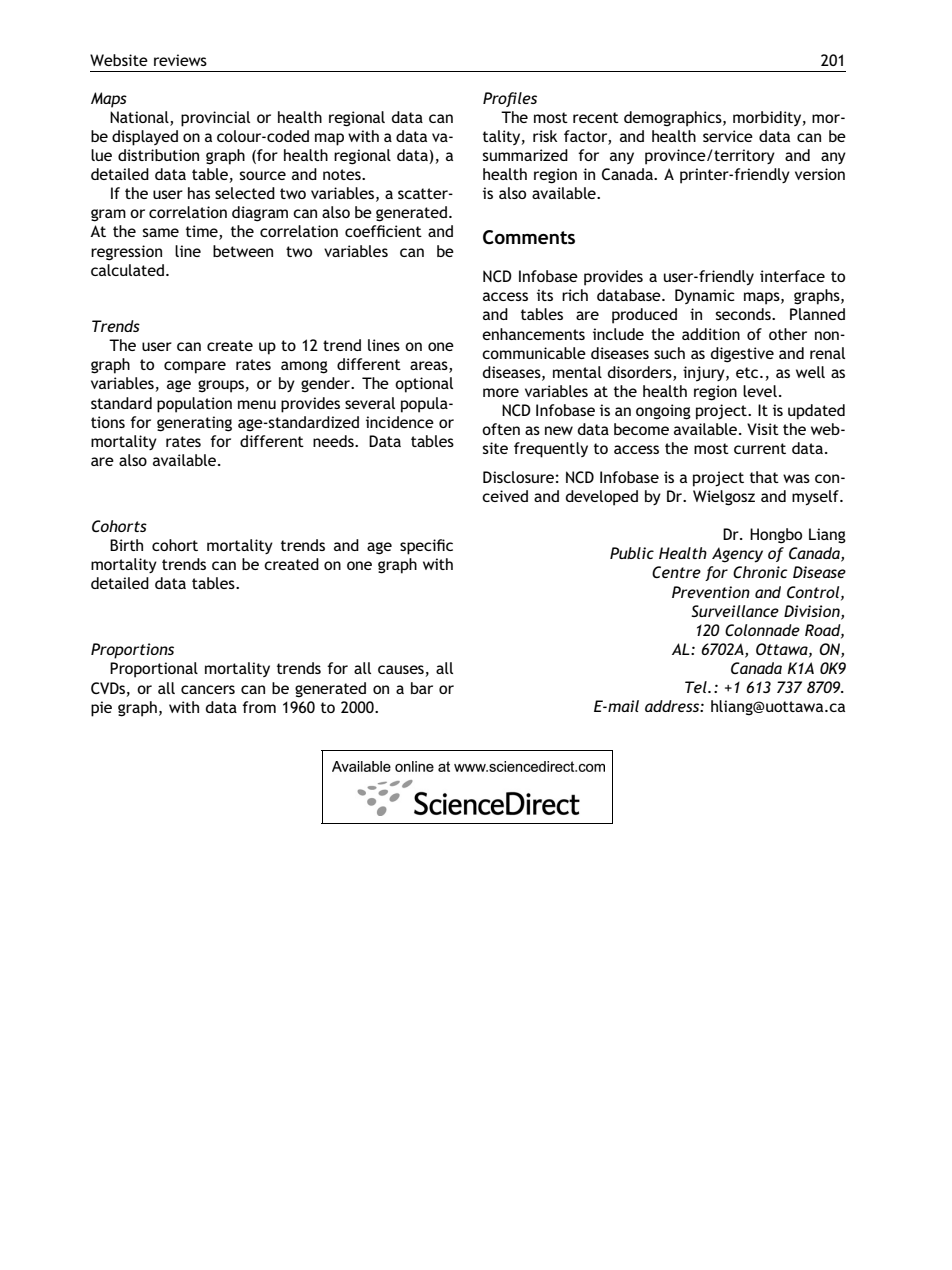 The image size is (952, 1270). What do you see at coordinates (127, 270) in the document?
I see `calculated` at bounding box center [127, 270].
